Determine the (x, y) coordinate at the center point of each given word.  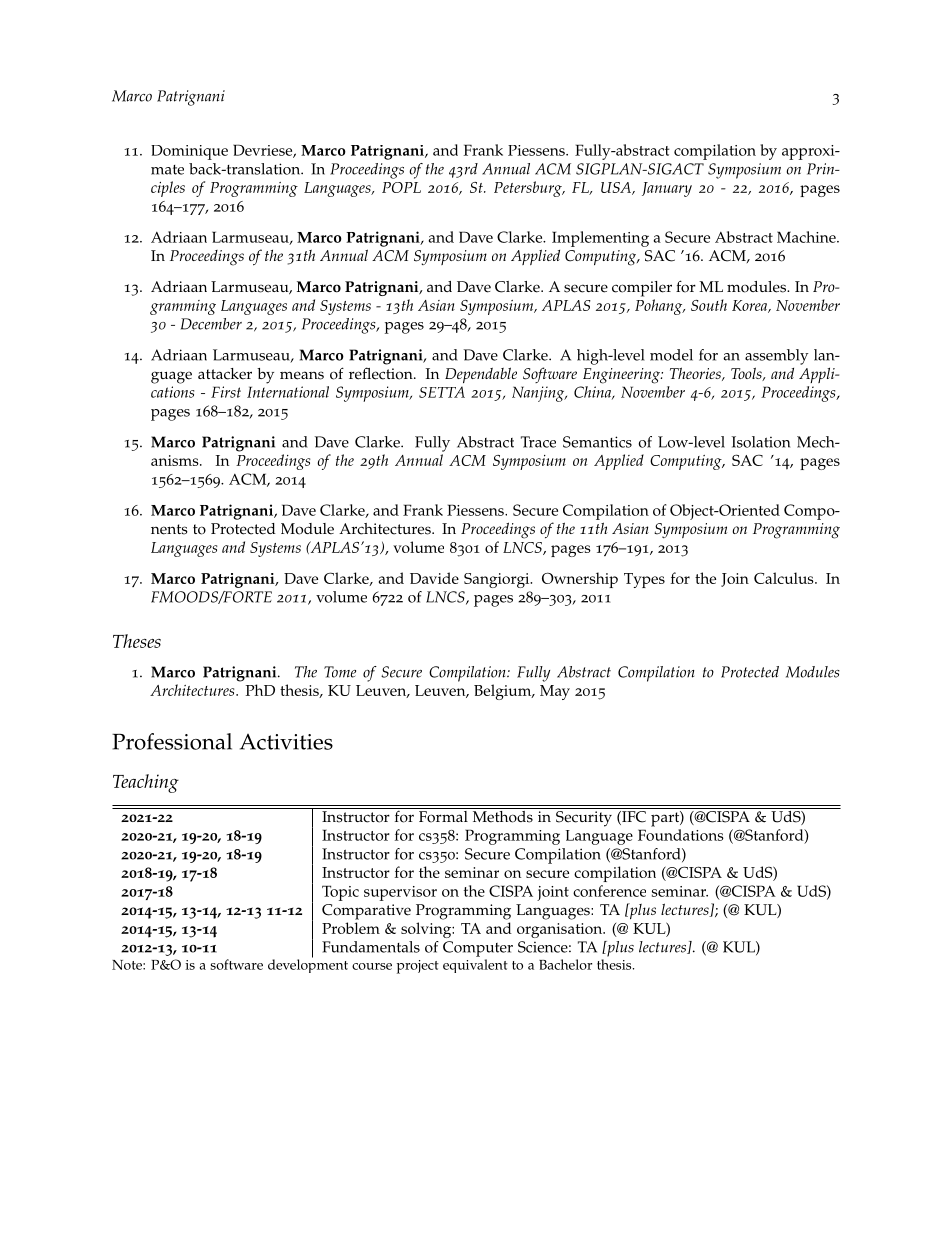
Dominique (189, 152)
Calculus (785, 578)
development (308, 965)
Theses (137, 641)
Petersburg (529, 189)
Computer (478, 949)
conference (609, 891)
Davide (434, 578)
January (667, 189)
